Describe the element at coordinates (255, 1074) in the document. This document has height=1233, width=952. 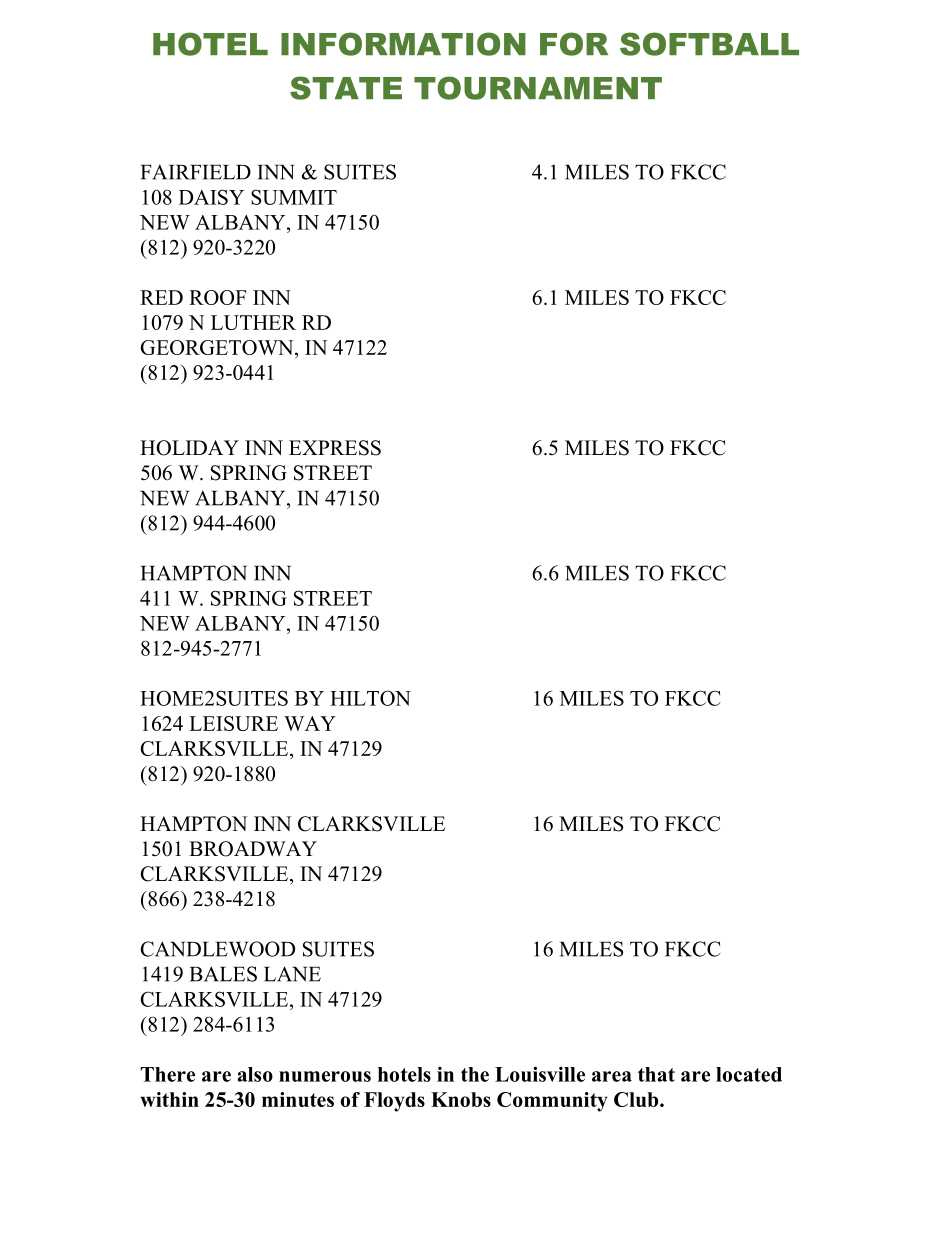
I see `also` at that location.
